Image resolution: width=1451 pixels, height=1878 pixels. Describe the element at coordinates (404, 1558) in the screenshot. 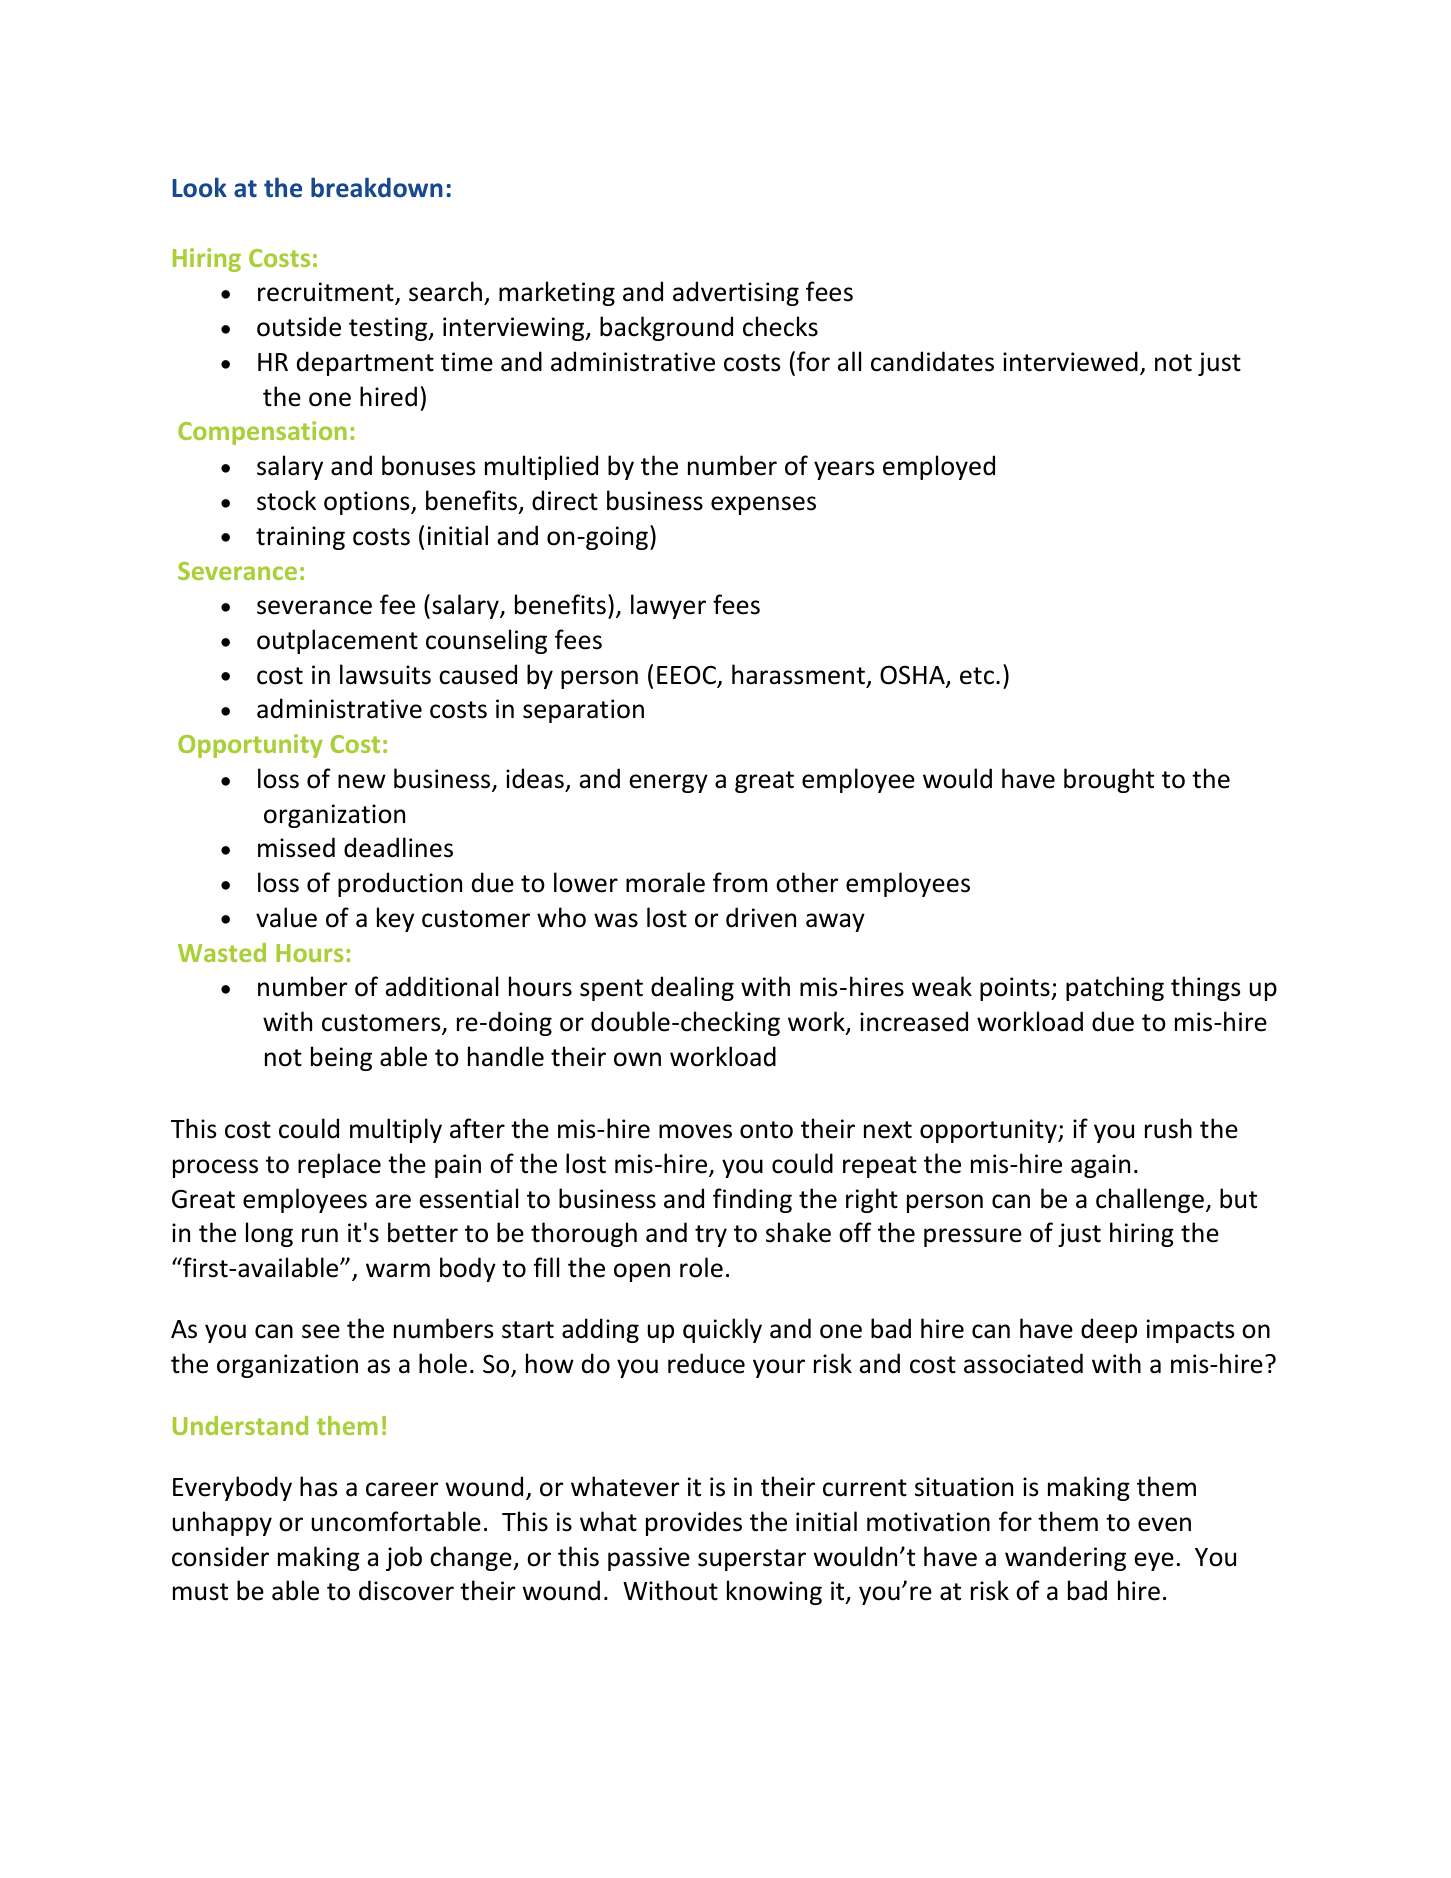

I see `job` at that location.
